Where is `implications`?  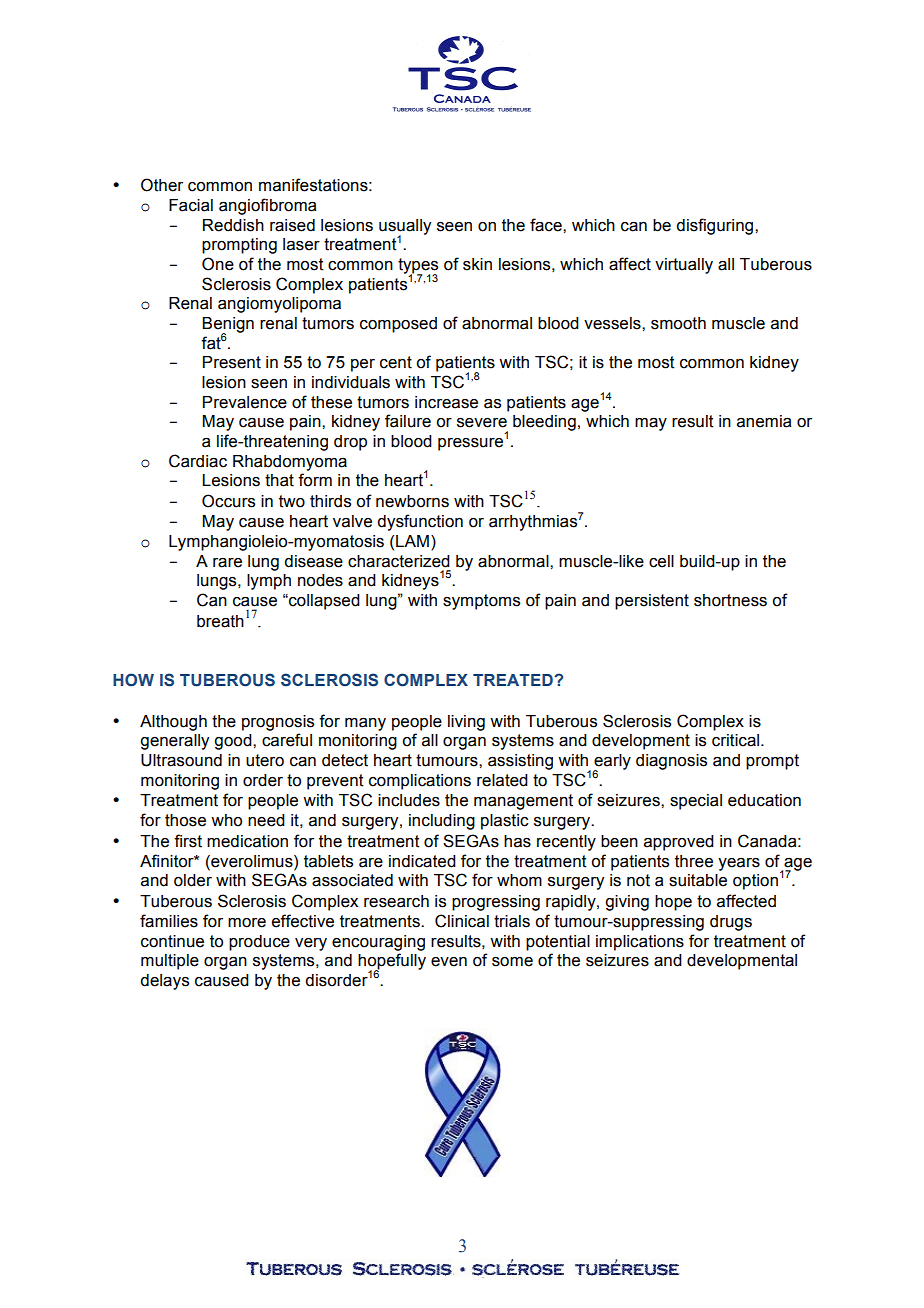 implications is located at coordinates (640, 943).
